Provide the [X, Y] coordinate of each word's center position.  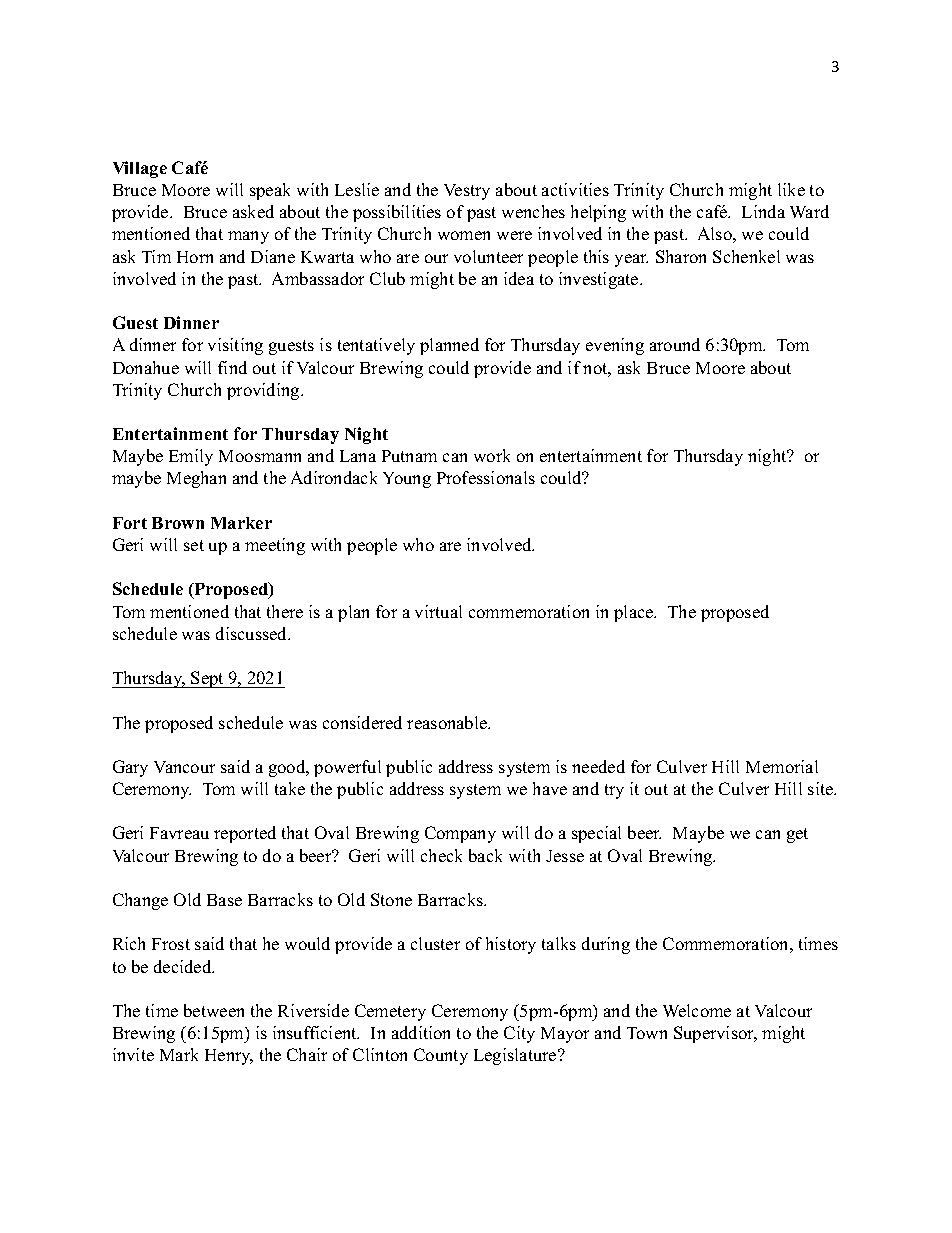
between [214, 1010]
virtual [438, 611]
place [634, 613]
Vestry [467, 192]
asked [253, 211]
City [519, 1034]
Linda [763, 211]
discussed [253, 633]
